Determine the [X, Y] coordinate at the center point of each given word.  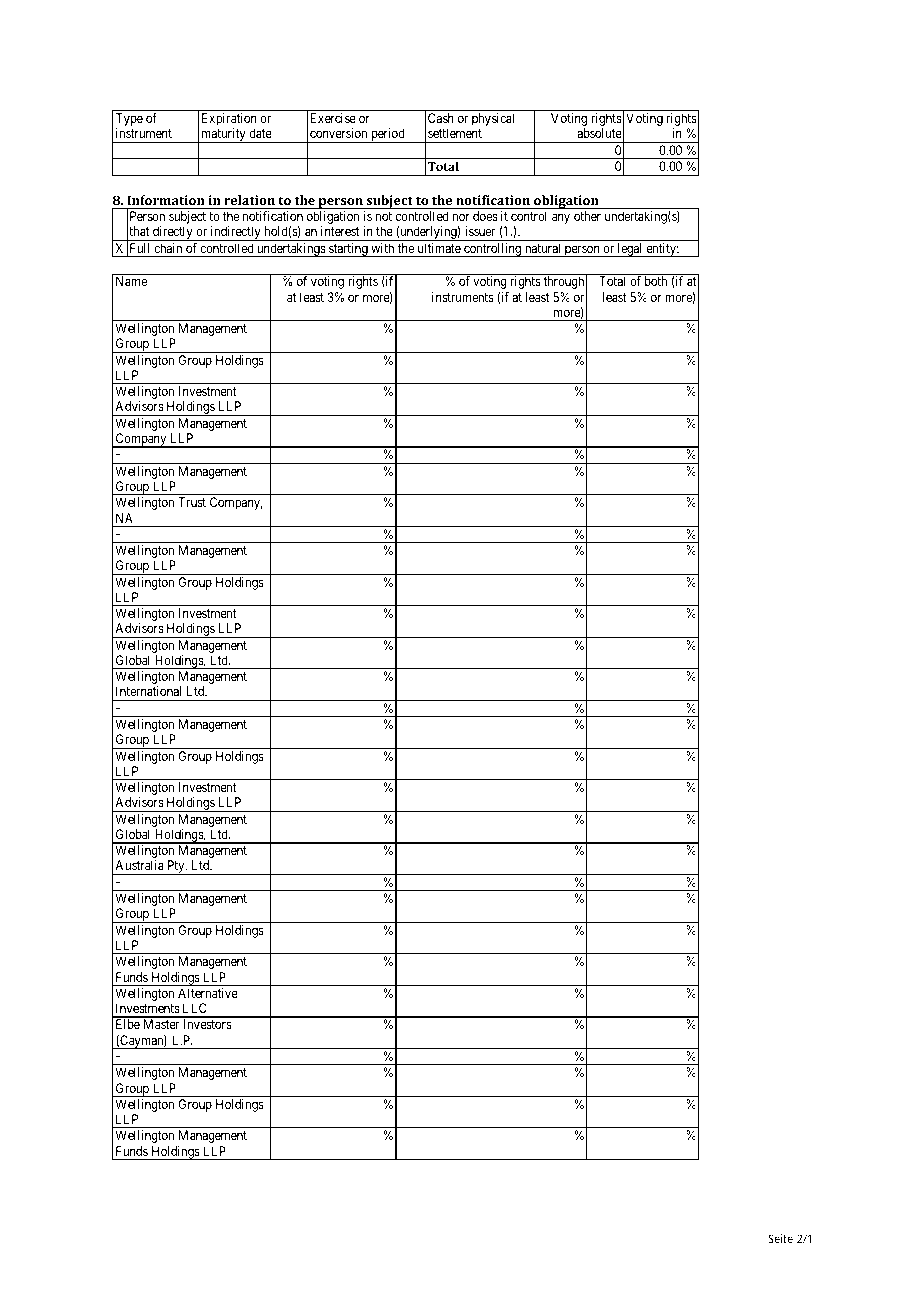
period [388, 135]
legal [630, 250]
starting [348, 250]
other [587, 216]
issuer [480, 231]
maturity [223, 135]
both [656, 281]
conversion [338, 133]
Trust [192, 502]
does [485, 216]
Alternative [208, 993]
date [260, 133]
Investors [207, 1024]
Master [161, 1024]
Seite [780, 1238]
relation [249, 200]
